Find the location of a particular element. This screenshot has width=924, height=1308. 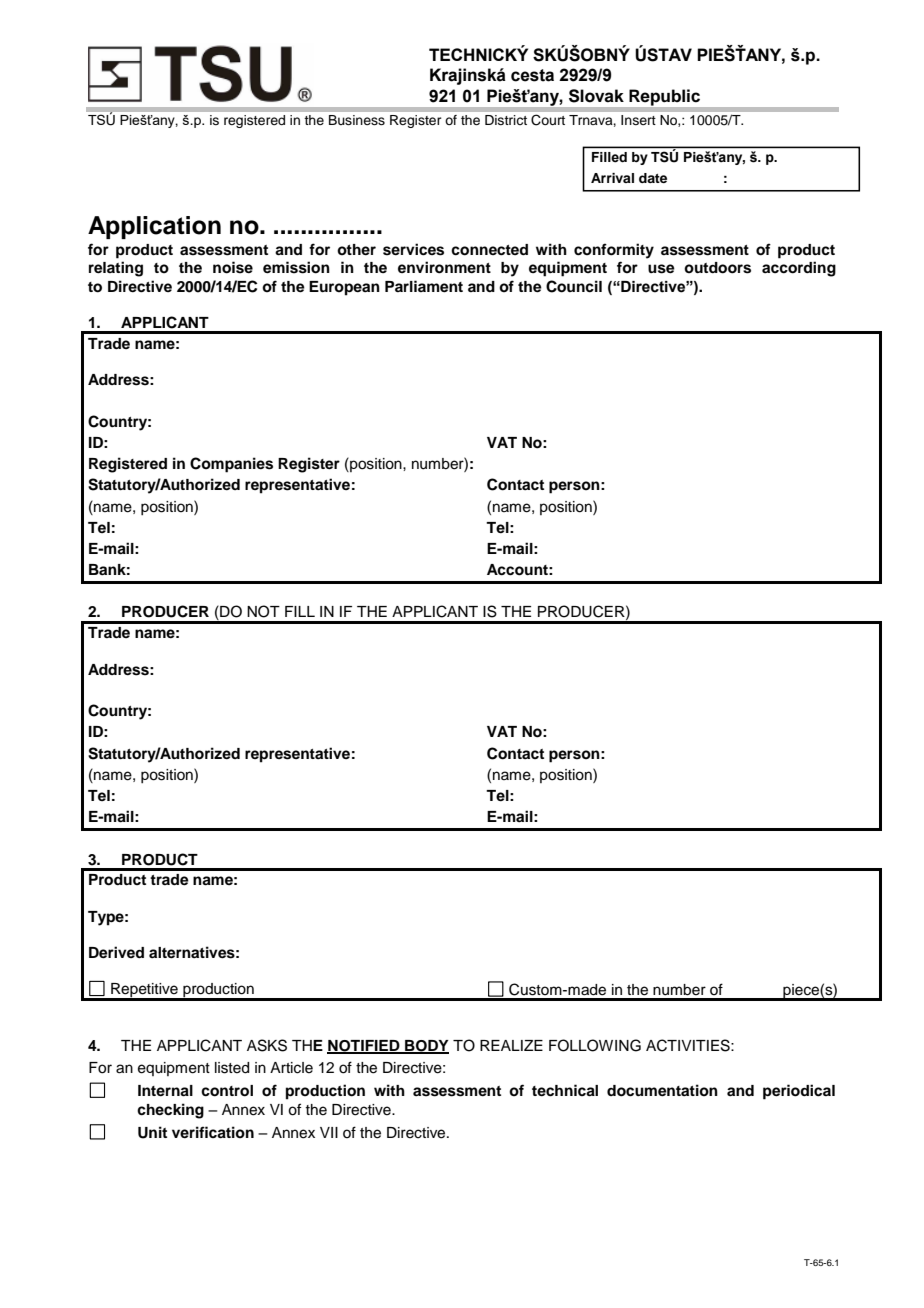

Derived is located at coordinates (116, 952).
